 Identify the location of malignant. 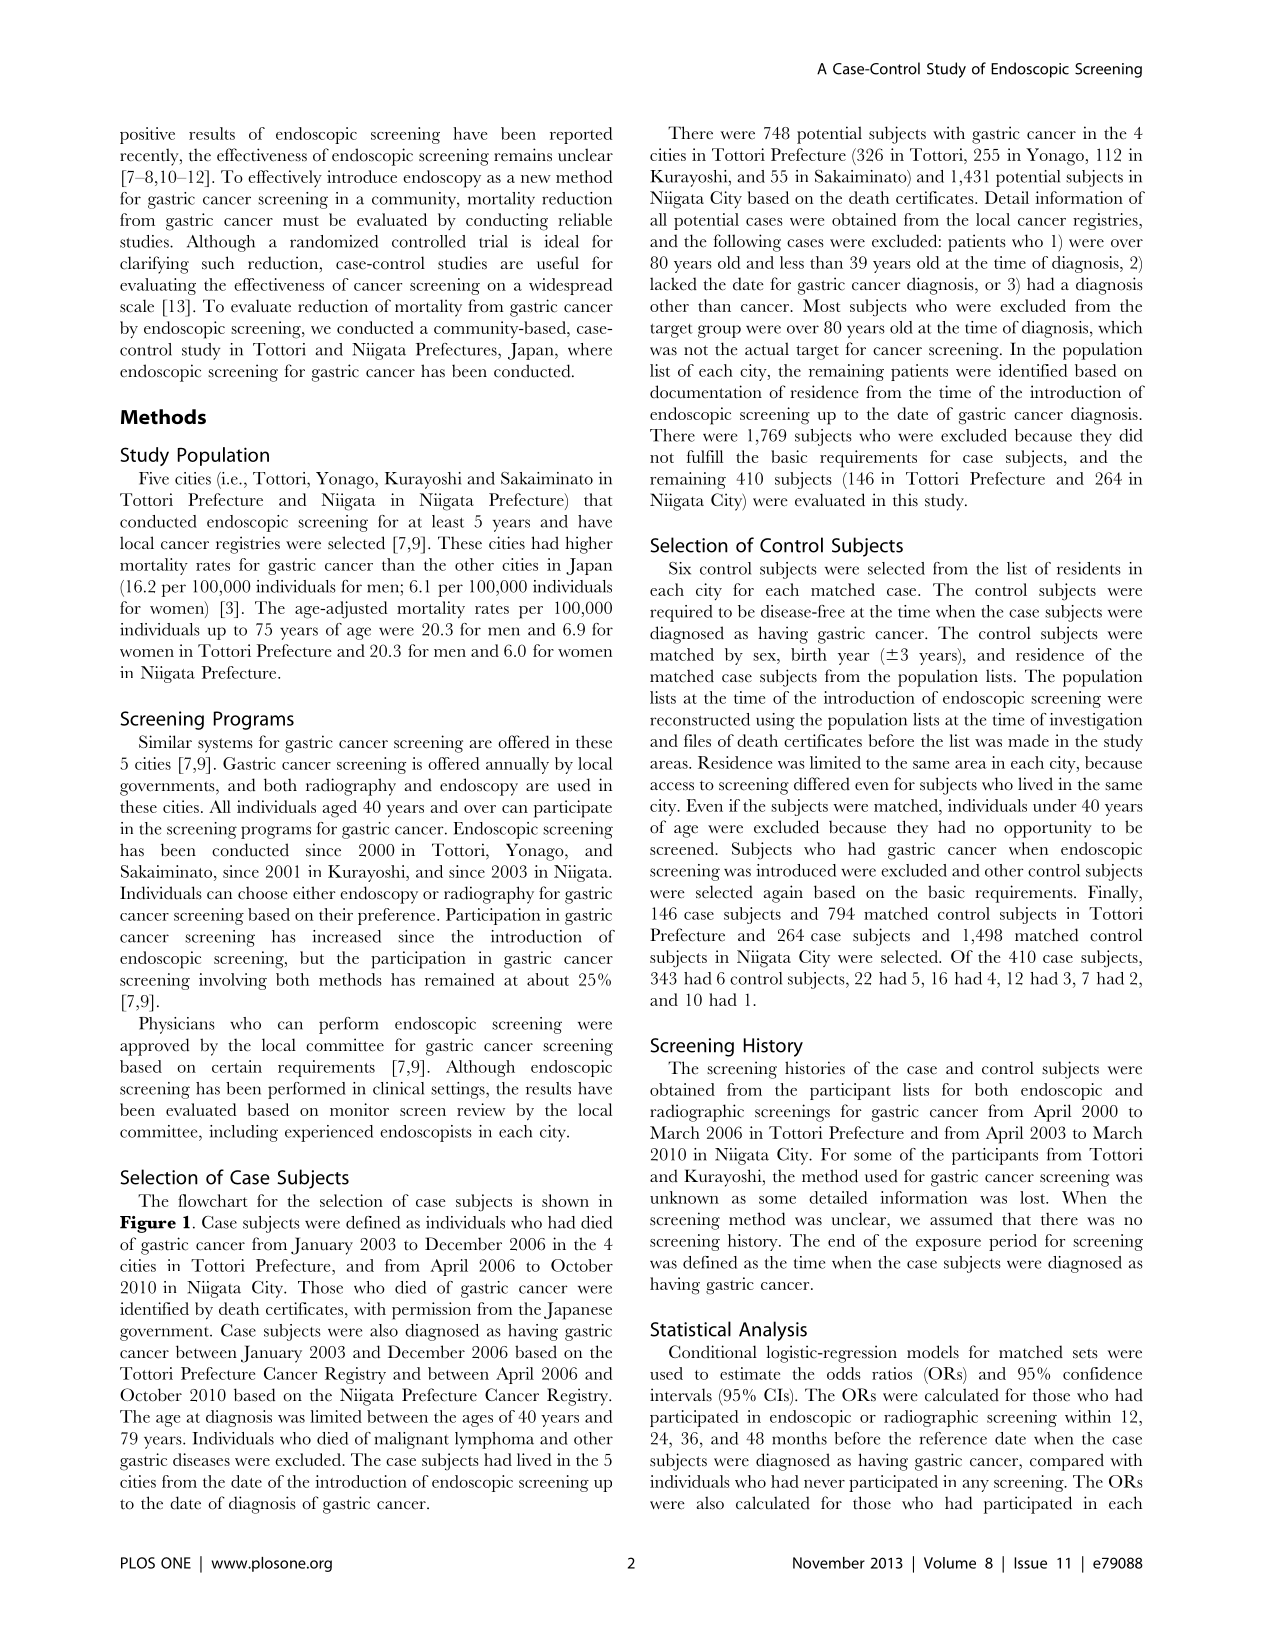
(411, 1440).
